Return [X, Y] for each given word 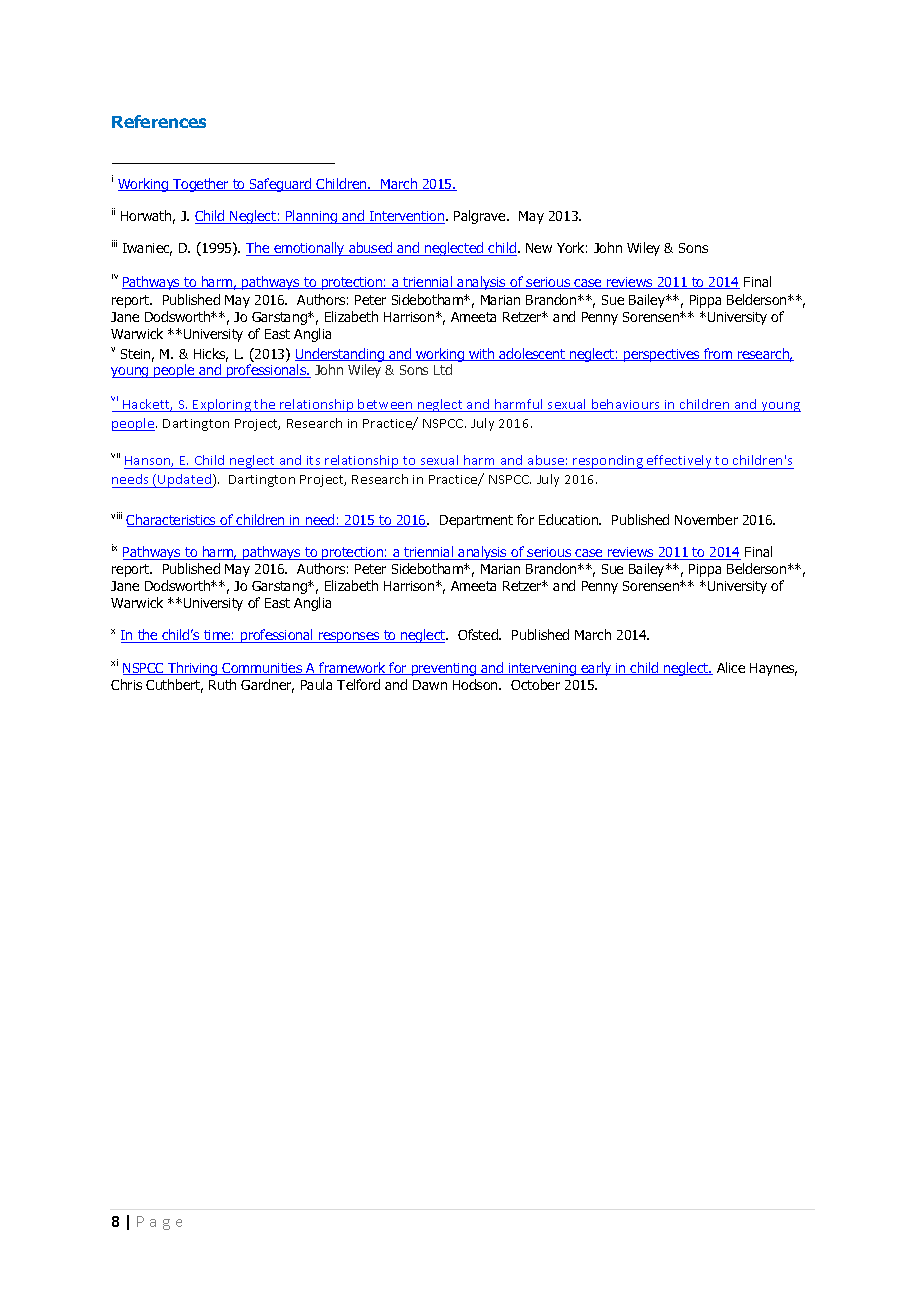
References [159, 121]
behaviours [626, 405]
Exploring [222, 405]
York [572, 247]
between [386, 405]
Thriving [193, 669]
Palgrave [481, 217]
